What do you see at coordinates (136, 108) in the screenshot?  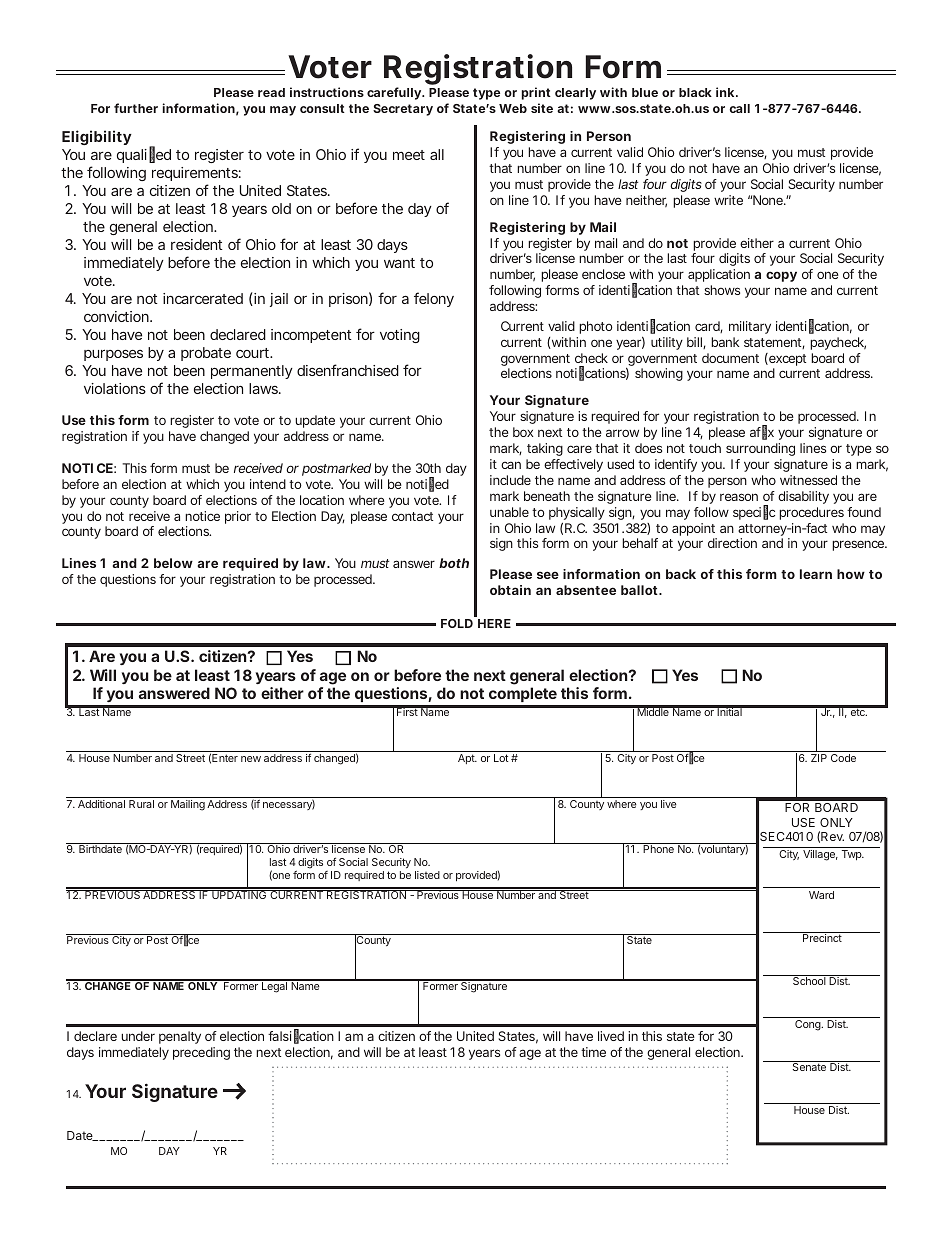 I see `further` at bounding box center [136, 108].
